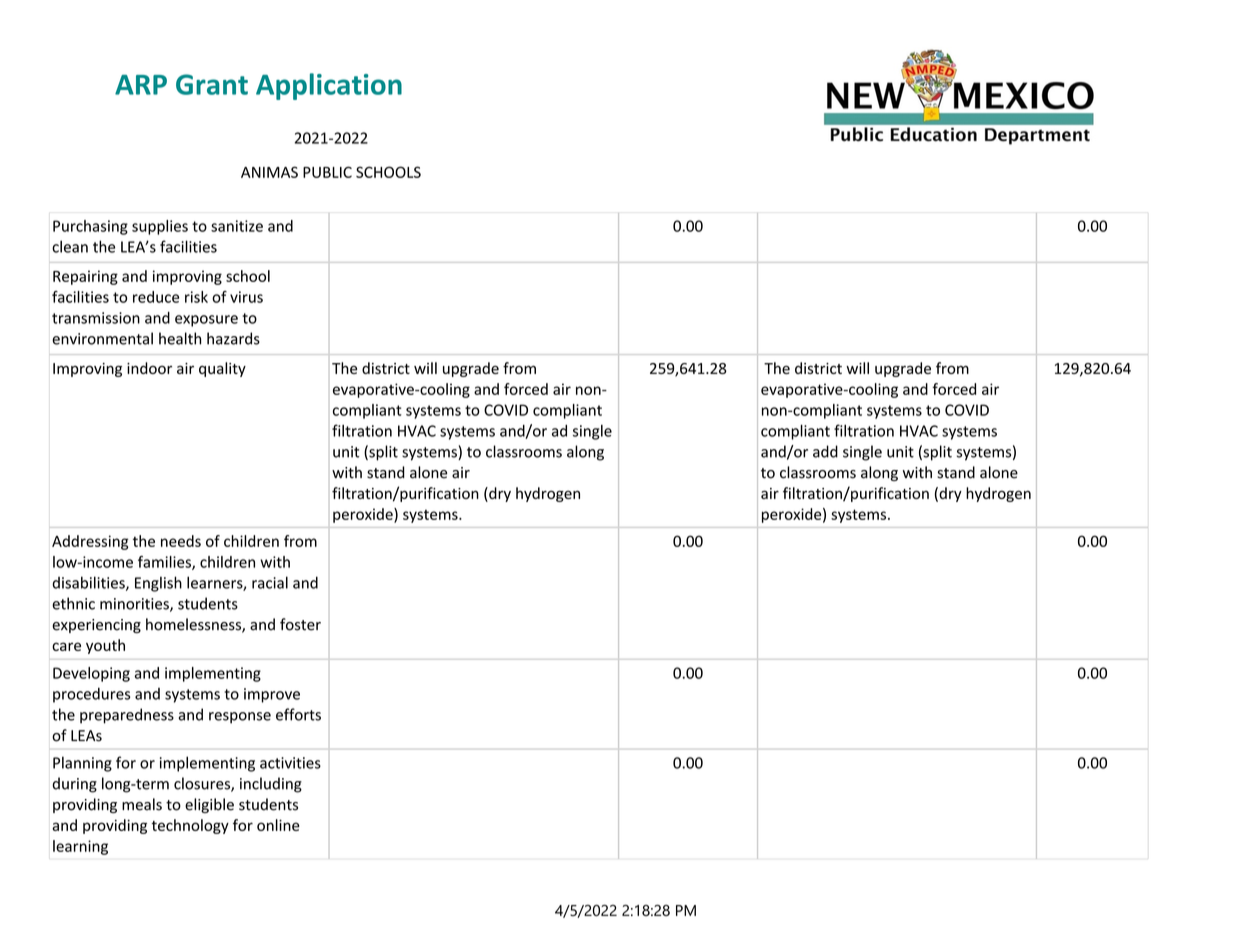 Image resolution: width=1233 pixels, height=952 pixels. Describe the element at coordinates (85, 277) in the document. I see `Repairing` at that location.
